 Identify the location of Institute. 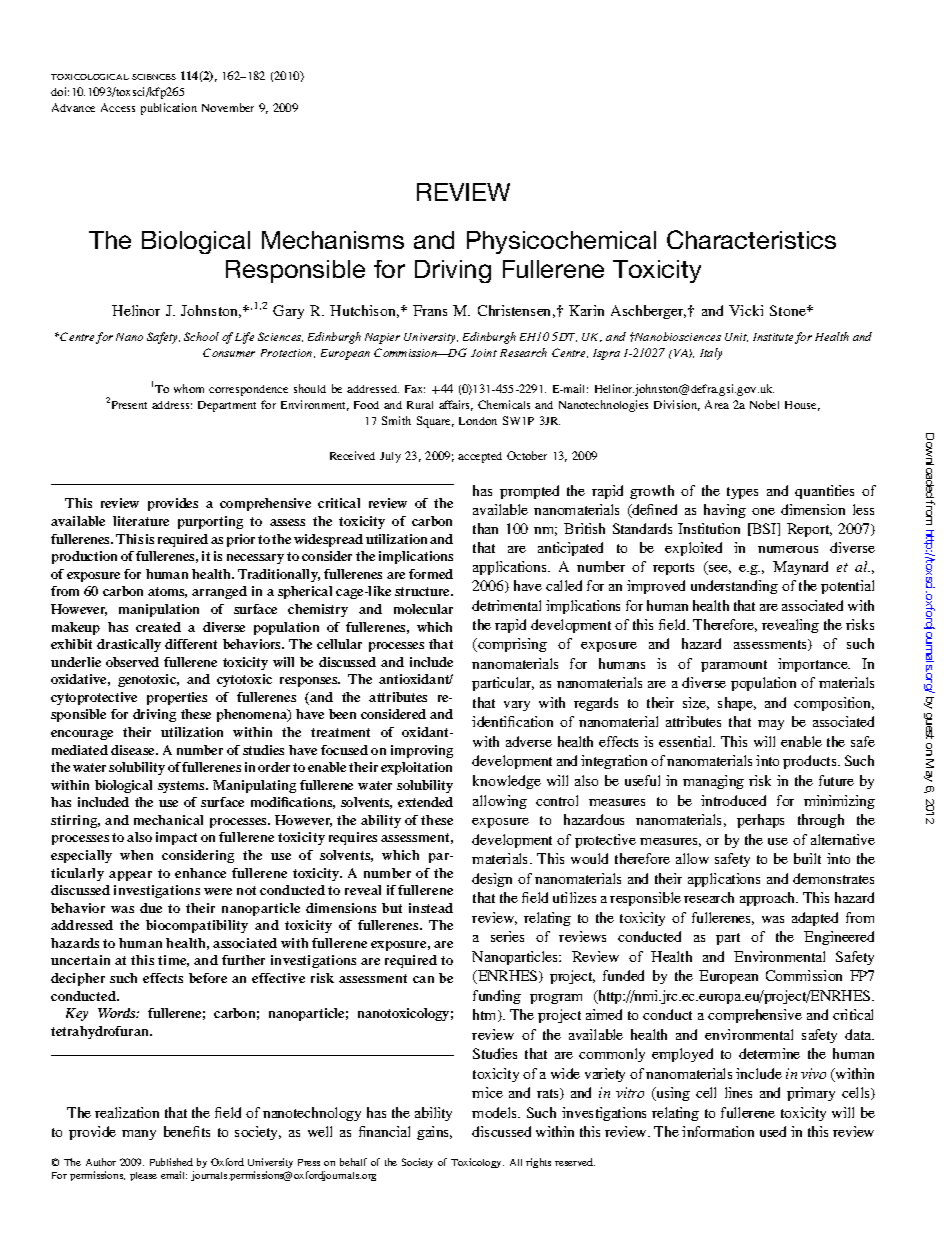
(773, 337).
